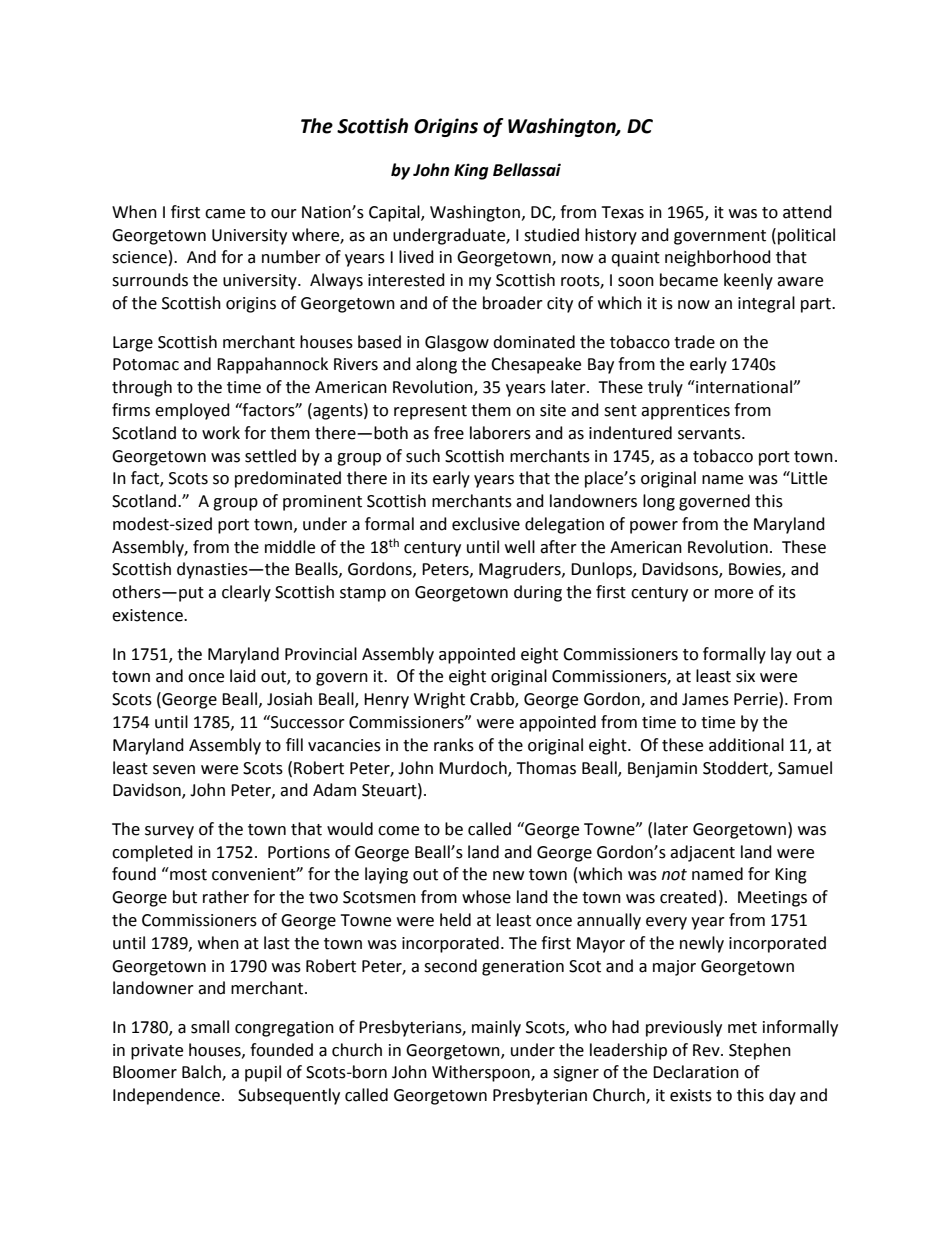 The height and width of the document is (1233, 952). I want to click on neighborhood, so click(718, 258).
